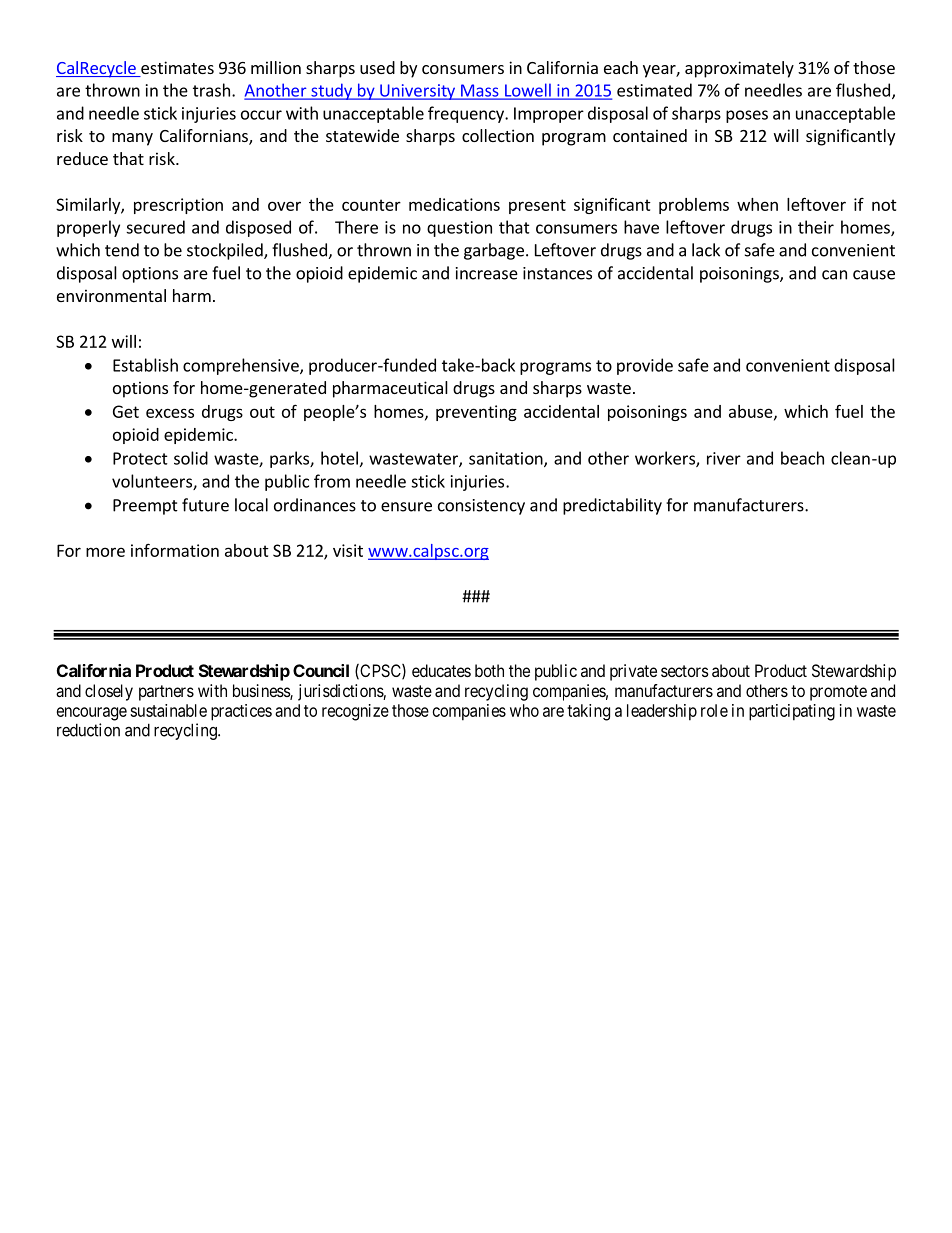 The height and width of the document is (1233, 952). Describe the element at coordinates (792, 712) in the document. I see `participating` at that location.
